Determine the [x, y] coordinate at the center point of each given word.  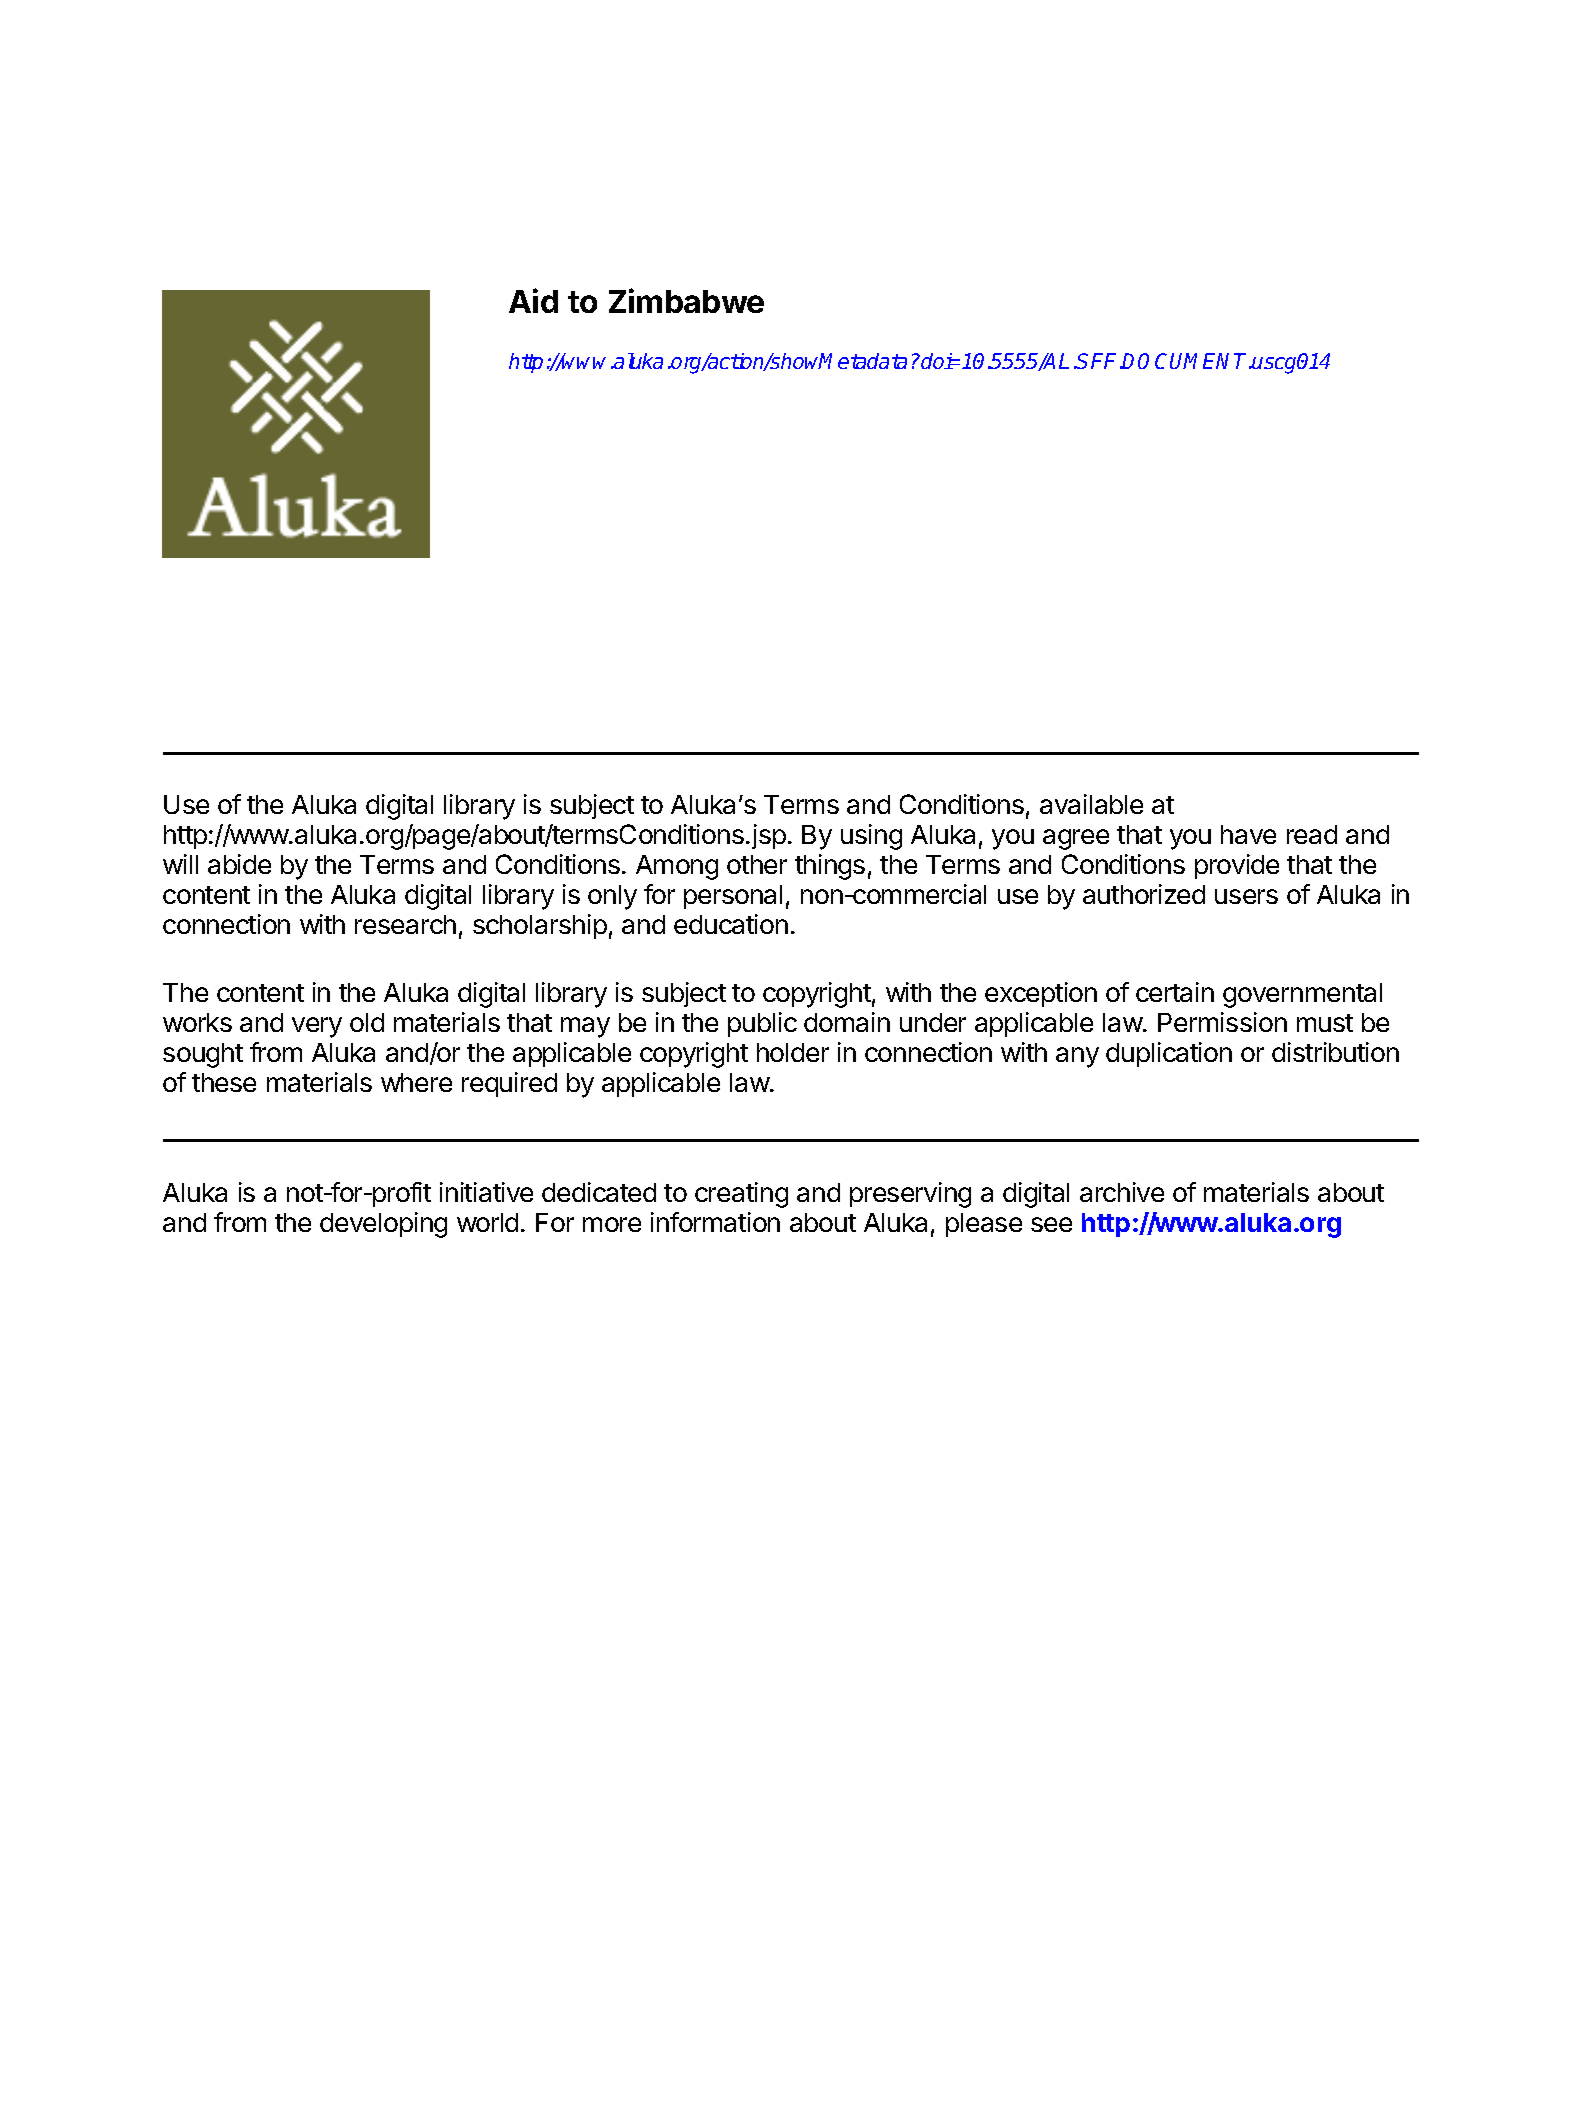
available [1091, 804]
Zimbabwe [686, 300]
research [405, 924]
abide [239, 864]
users [1246, 896]
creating [741, 1195]
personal [733, 897]
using [871, 837]
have [1248, 834]
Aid [533, 300]
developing [383, 1225]
